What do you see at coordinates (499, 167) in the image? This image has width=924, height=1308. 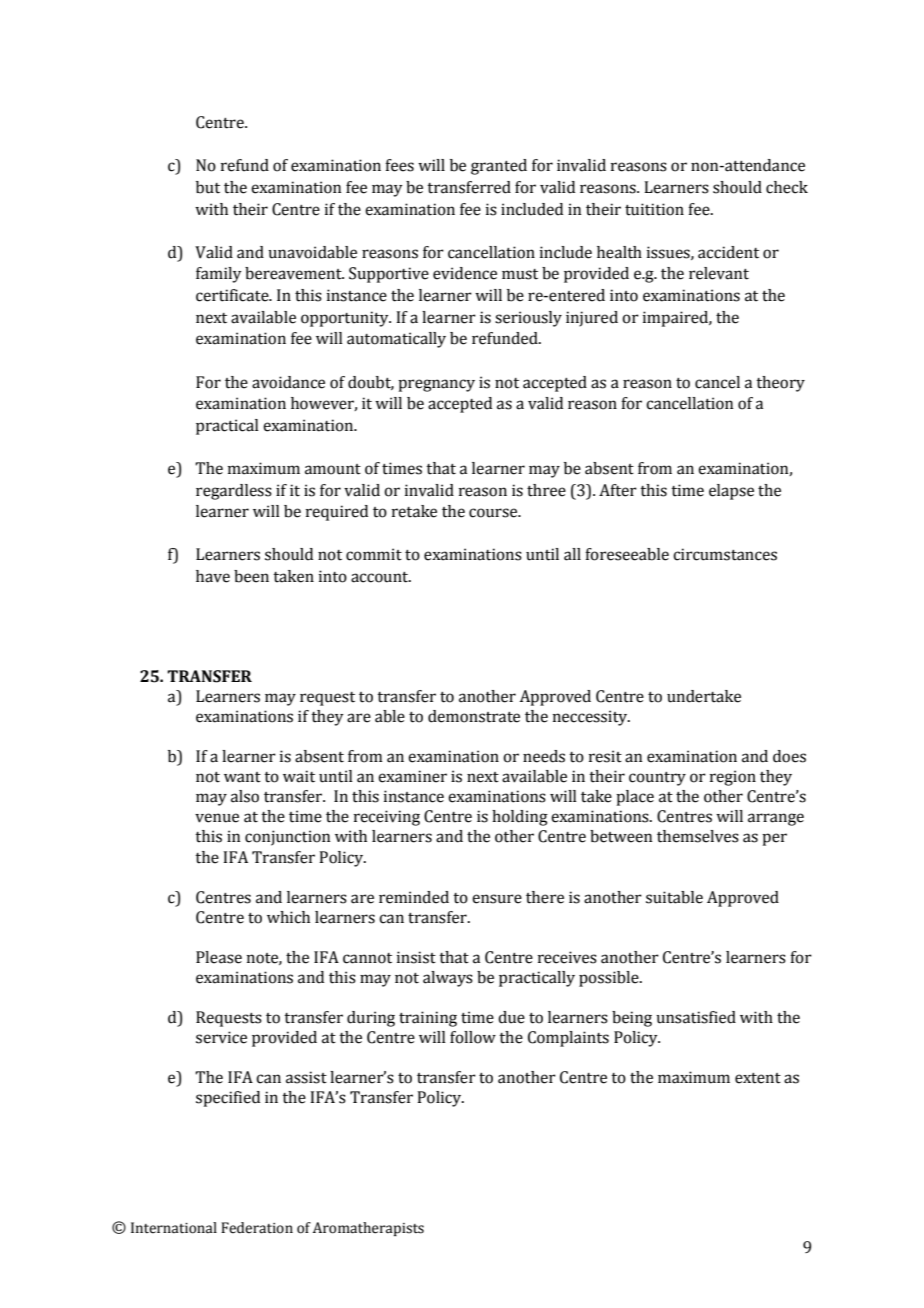 I see `granted` at bounding box center [499, 167].
